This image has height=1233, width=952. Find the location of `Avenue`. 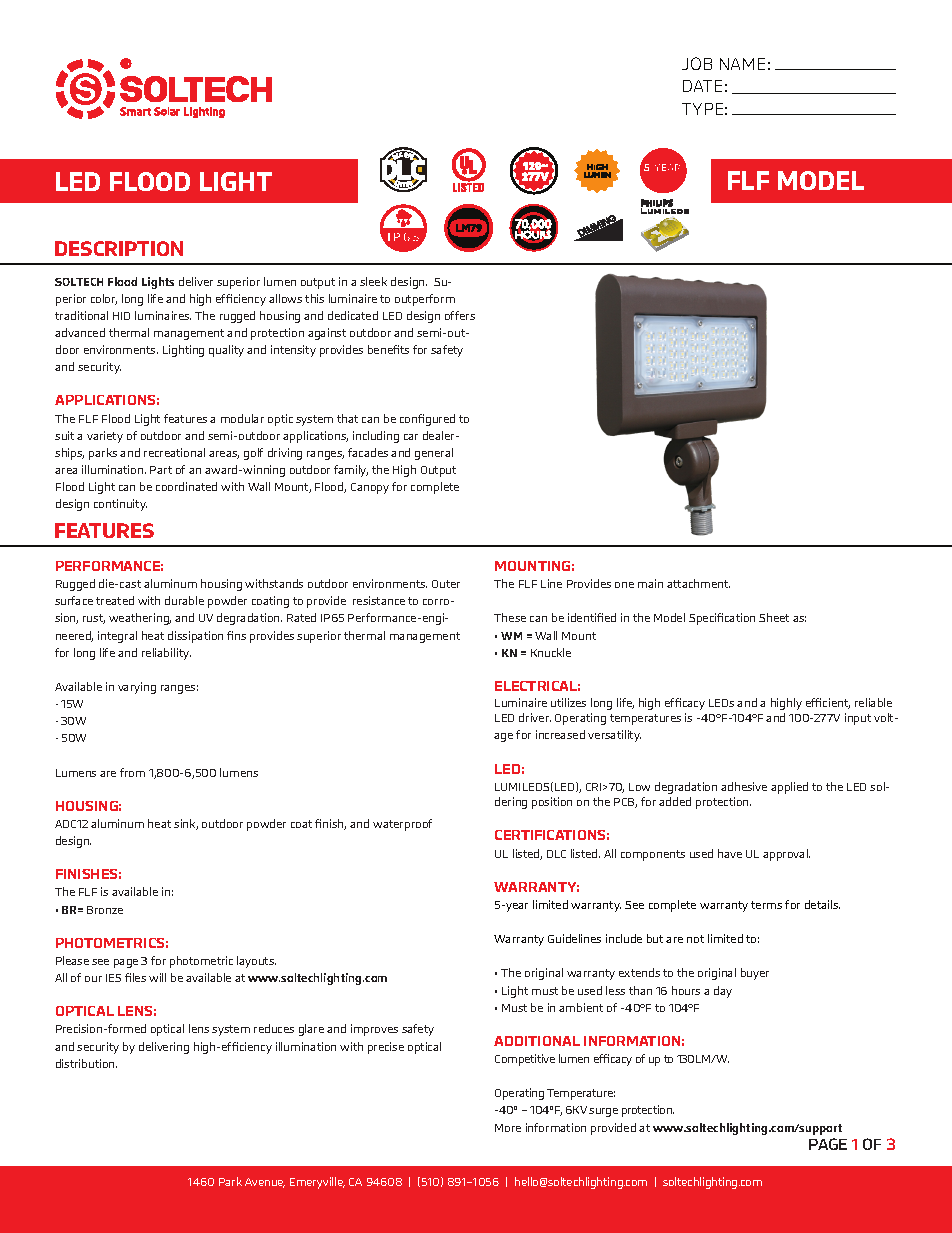

Avenue is located at coordinates (265, 1183).
